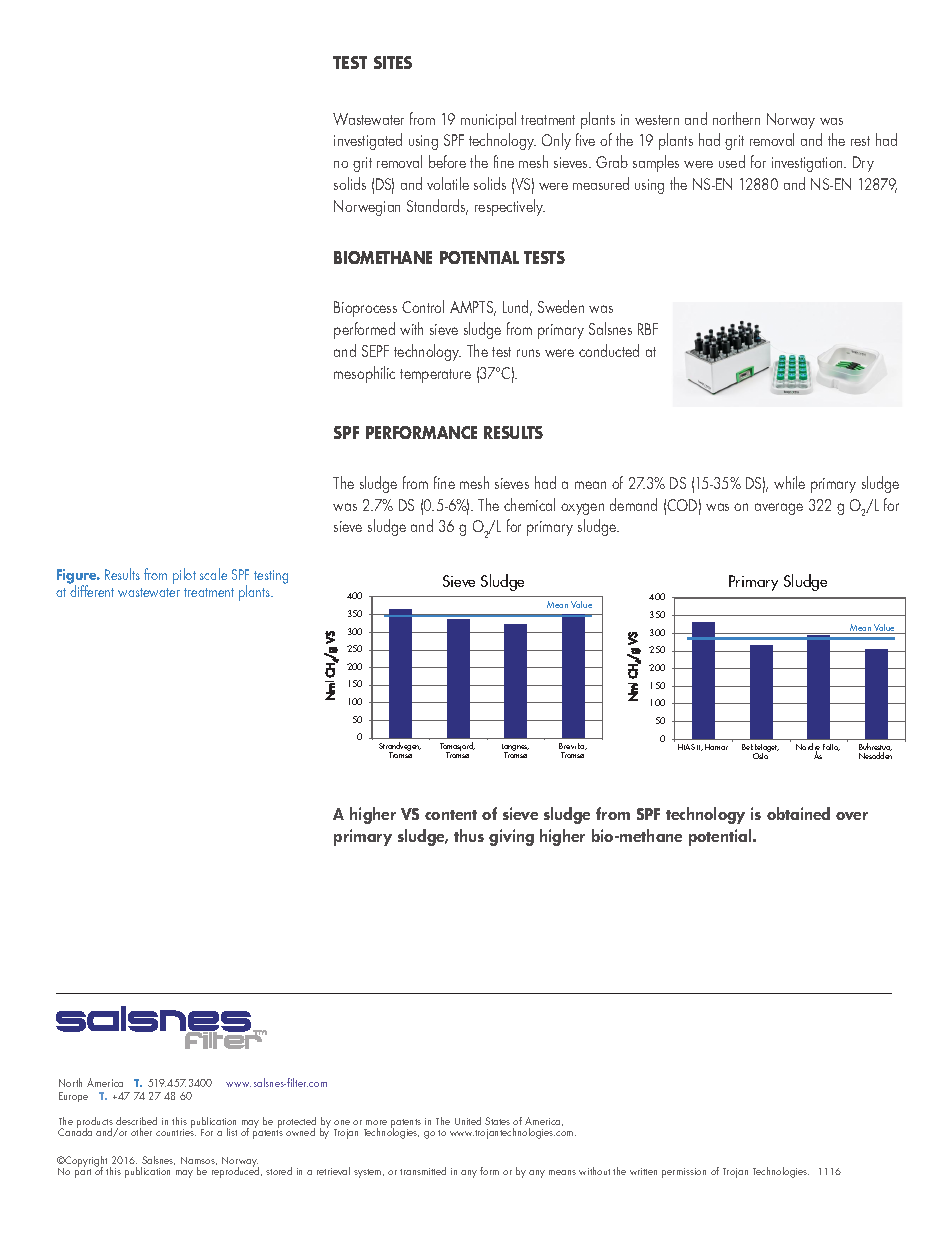 The image size is (952, 1233). What do you see at coordinates (184, 576) in the screenshot?
I see `pilot` at bounding box center [184, 576].
